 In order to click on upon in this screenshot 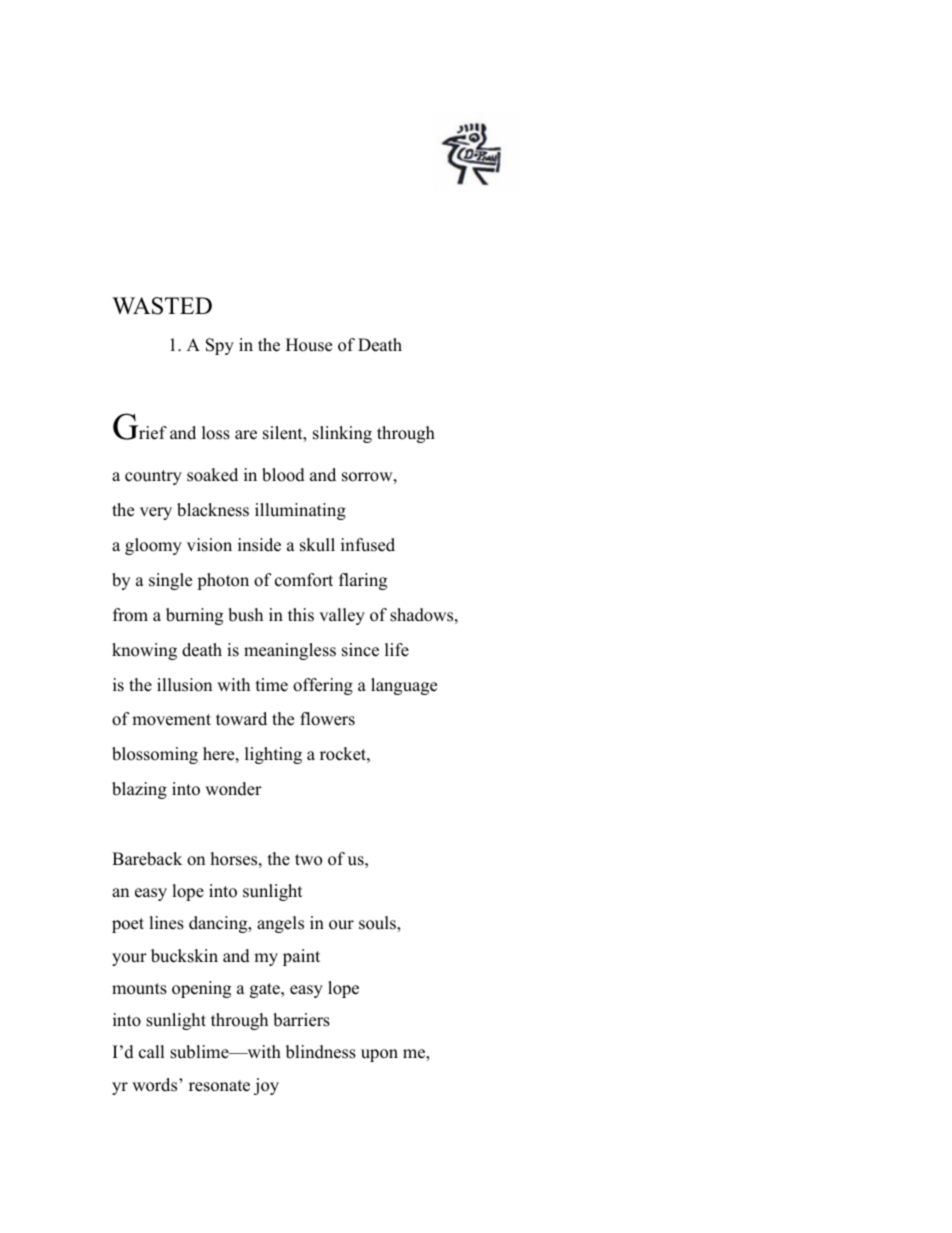, I will do `click(379, 1055)`.
